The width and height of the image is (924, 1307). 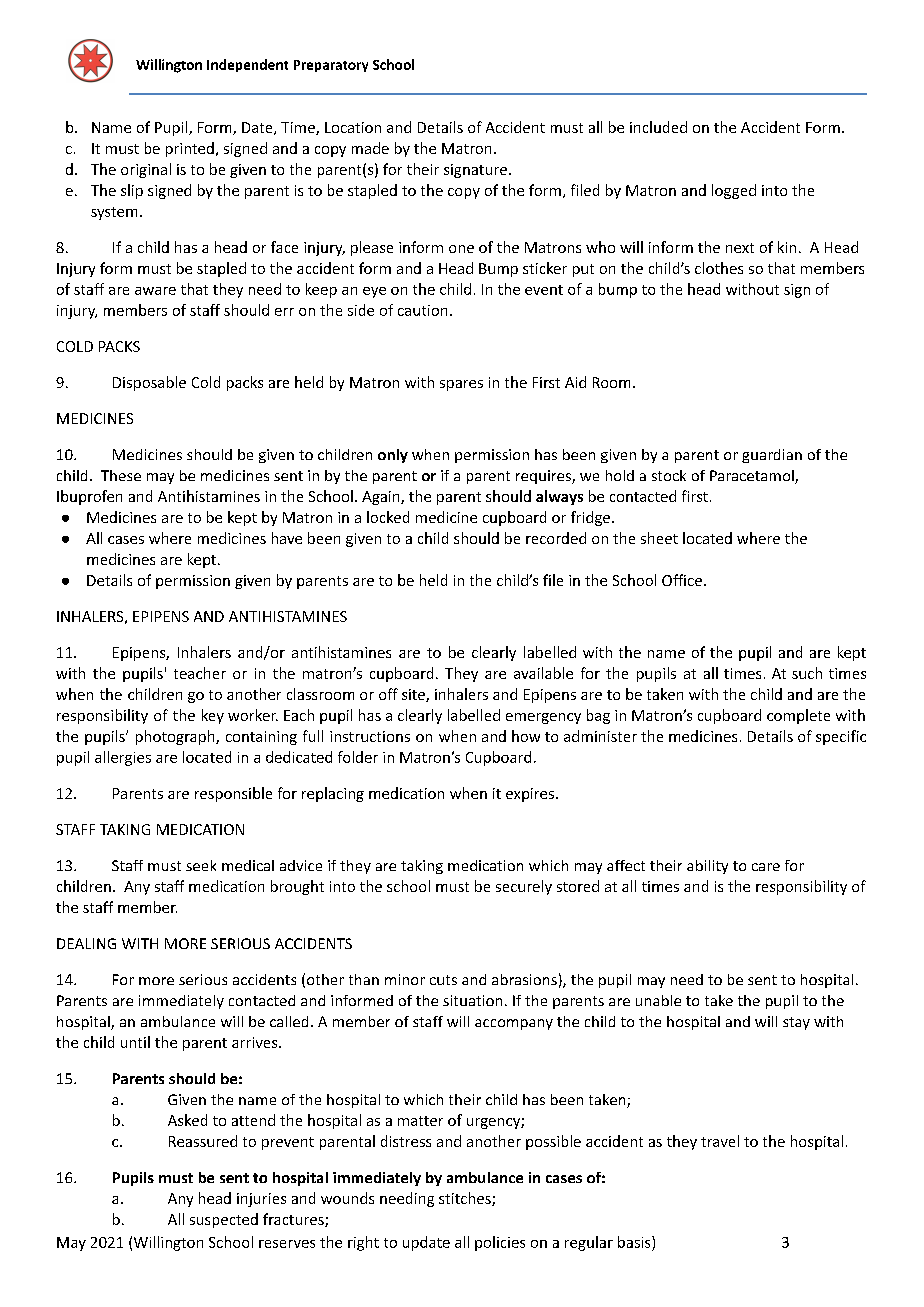 What do you see at coordinates (526, 736) in the image?
I see `how` at bounding box center [526, 736].
